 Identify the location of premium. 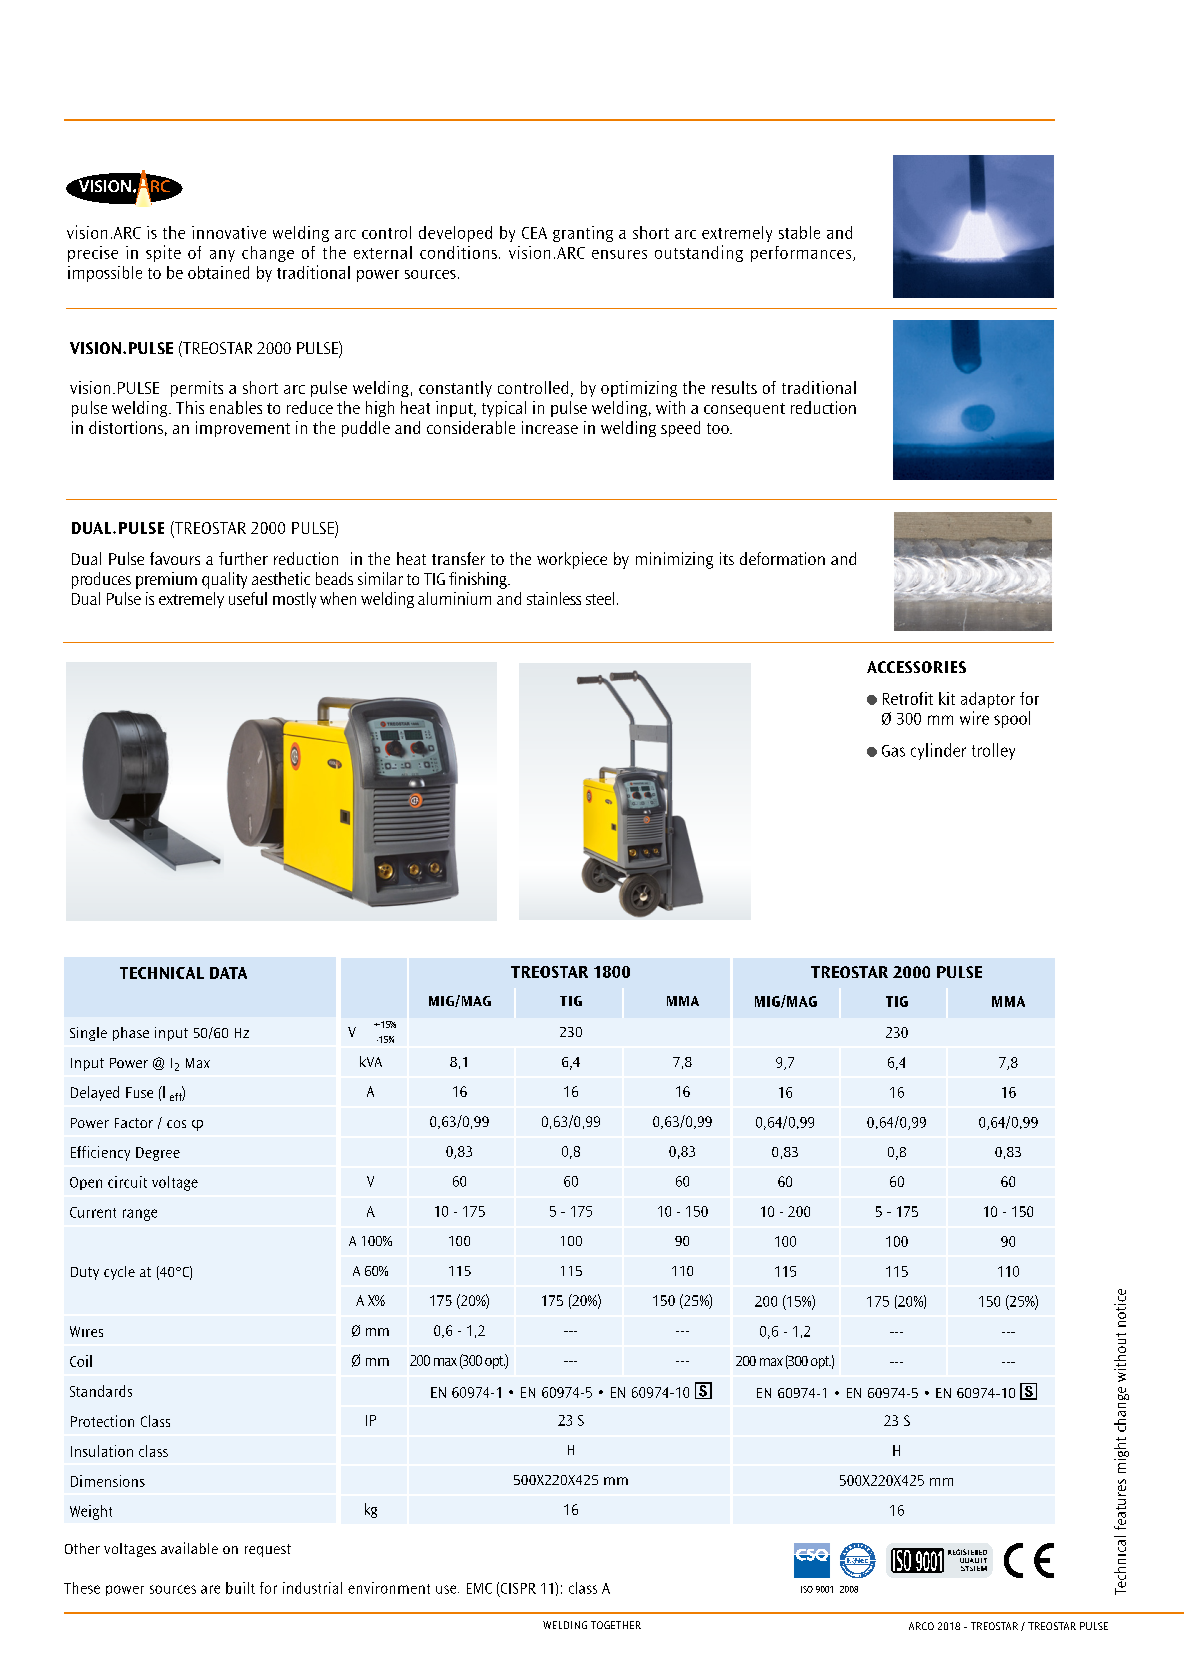
(166, 580).
